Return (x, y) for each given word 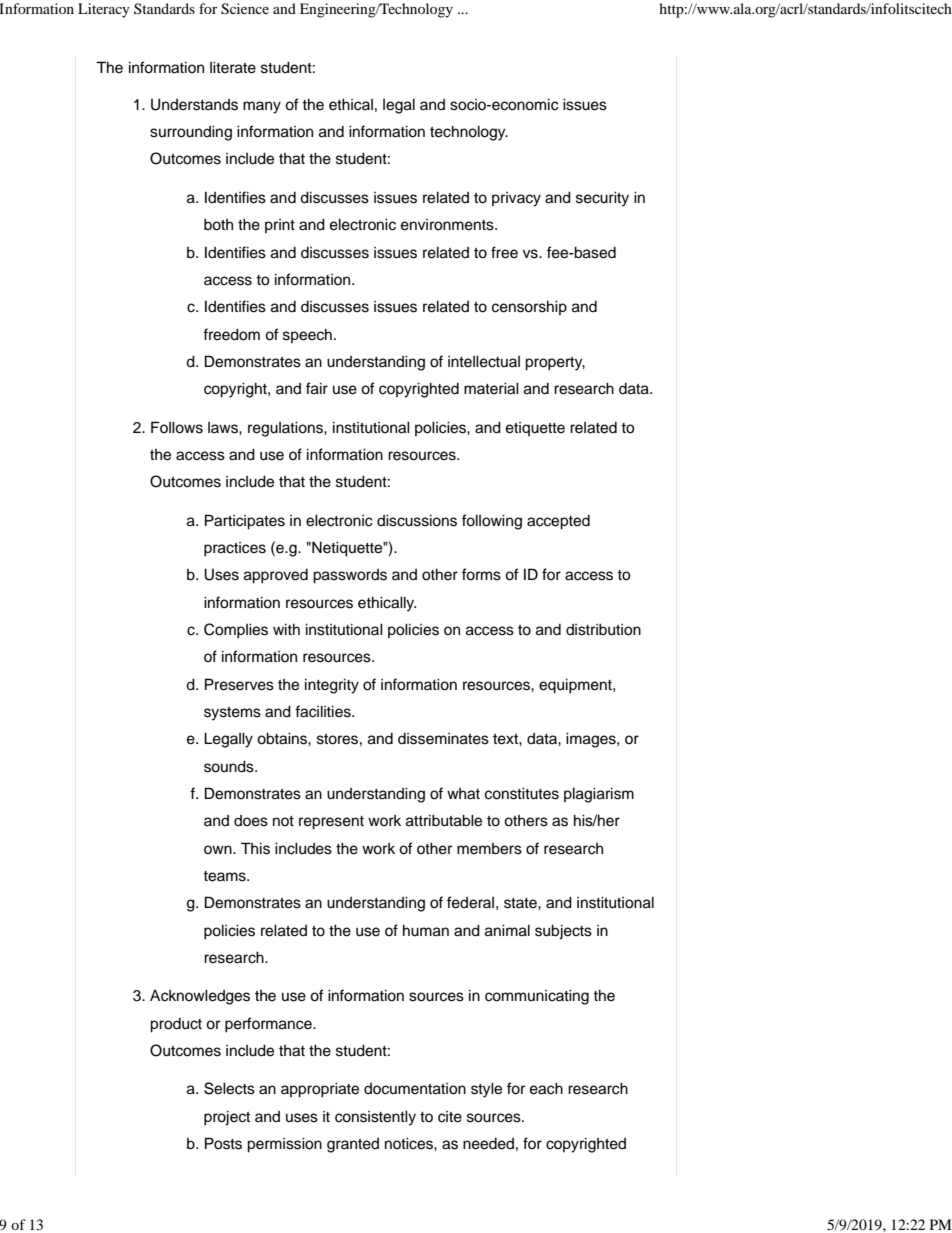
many (262, 107)
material (491, 388)
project (227, 1118)
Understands (194, 104)
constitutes (522, 793)
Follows (177, 427)
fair (317, 388)
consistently (375, 1118)
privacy (516, 199)
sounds (230, 766)
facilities (324, 711)
